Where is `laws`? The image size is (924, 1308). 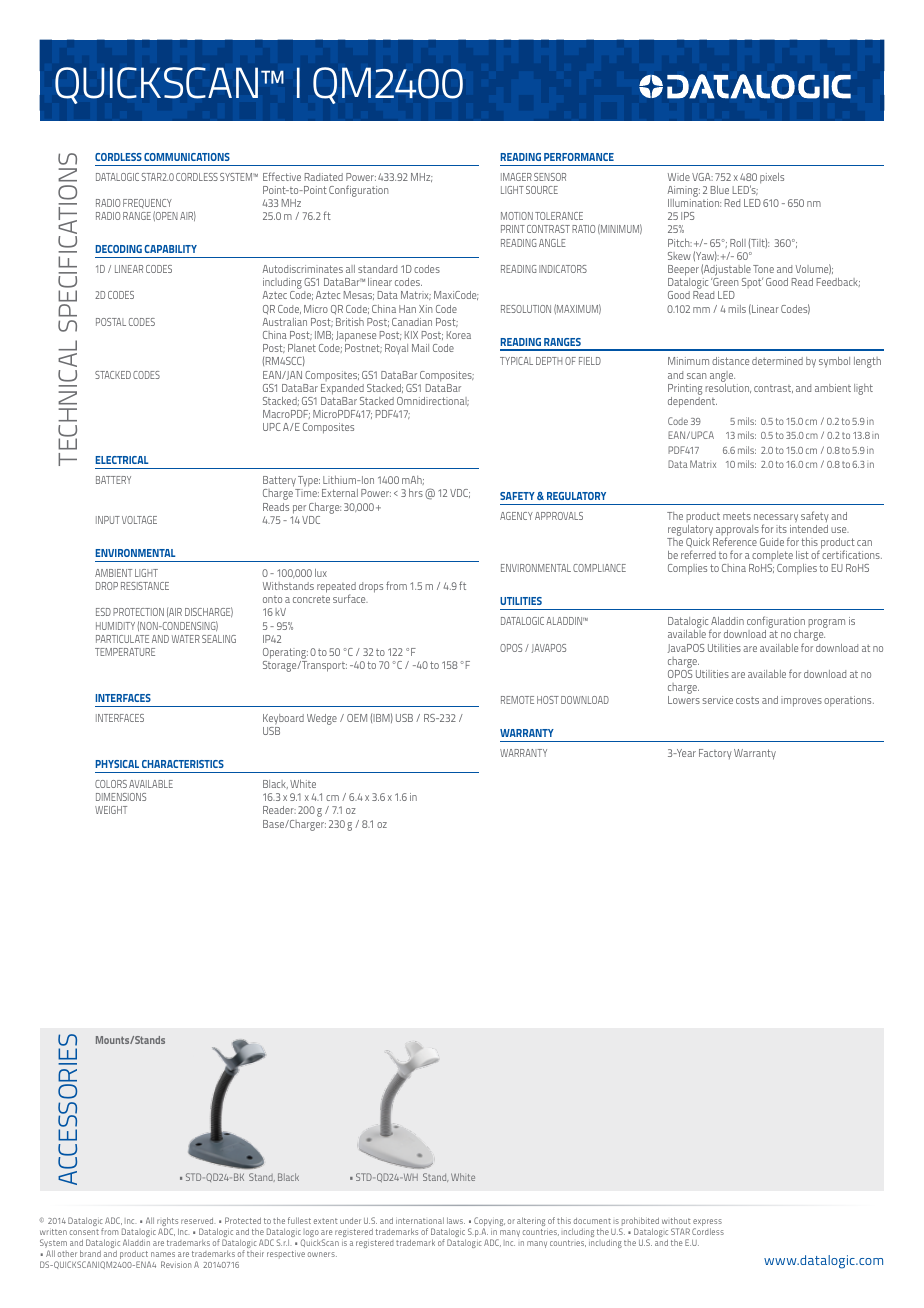 laws is located at coordinates (456, 1220).
